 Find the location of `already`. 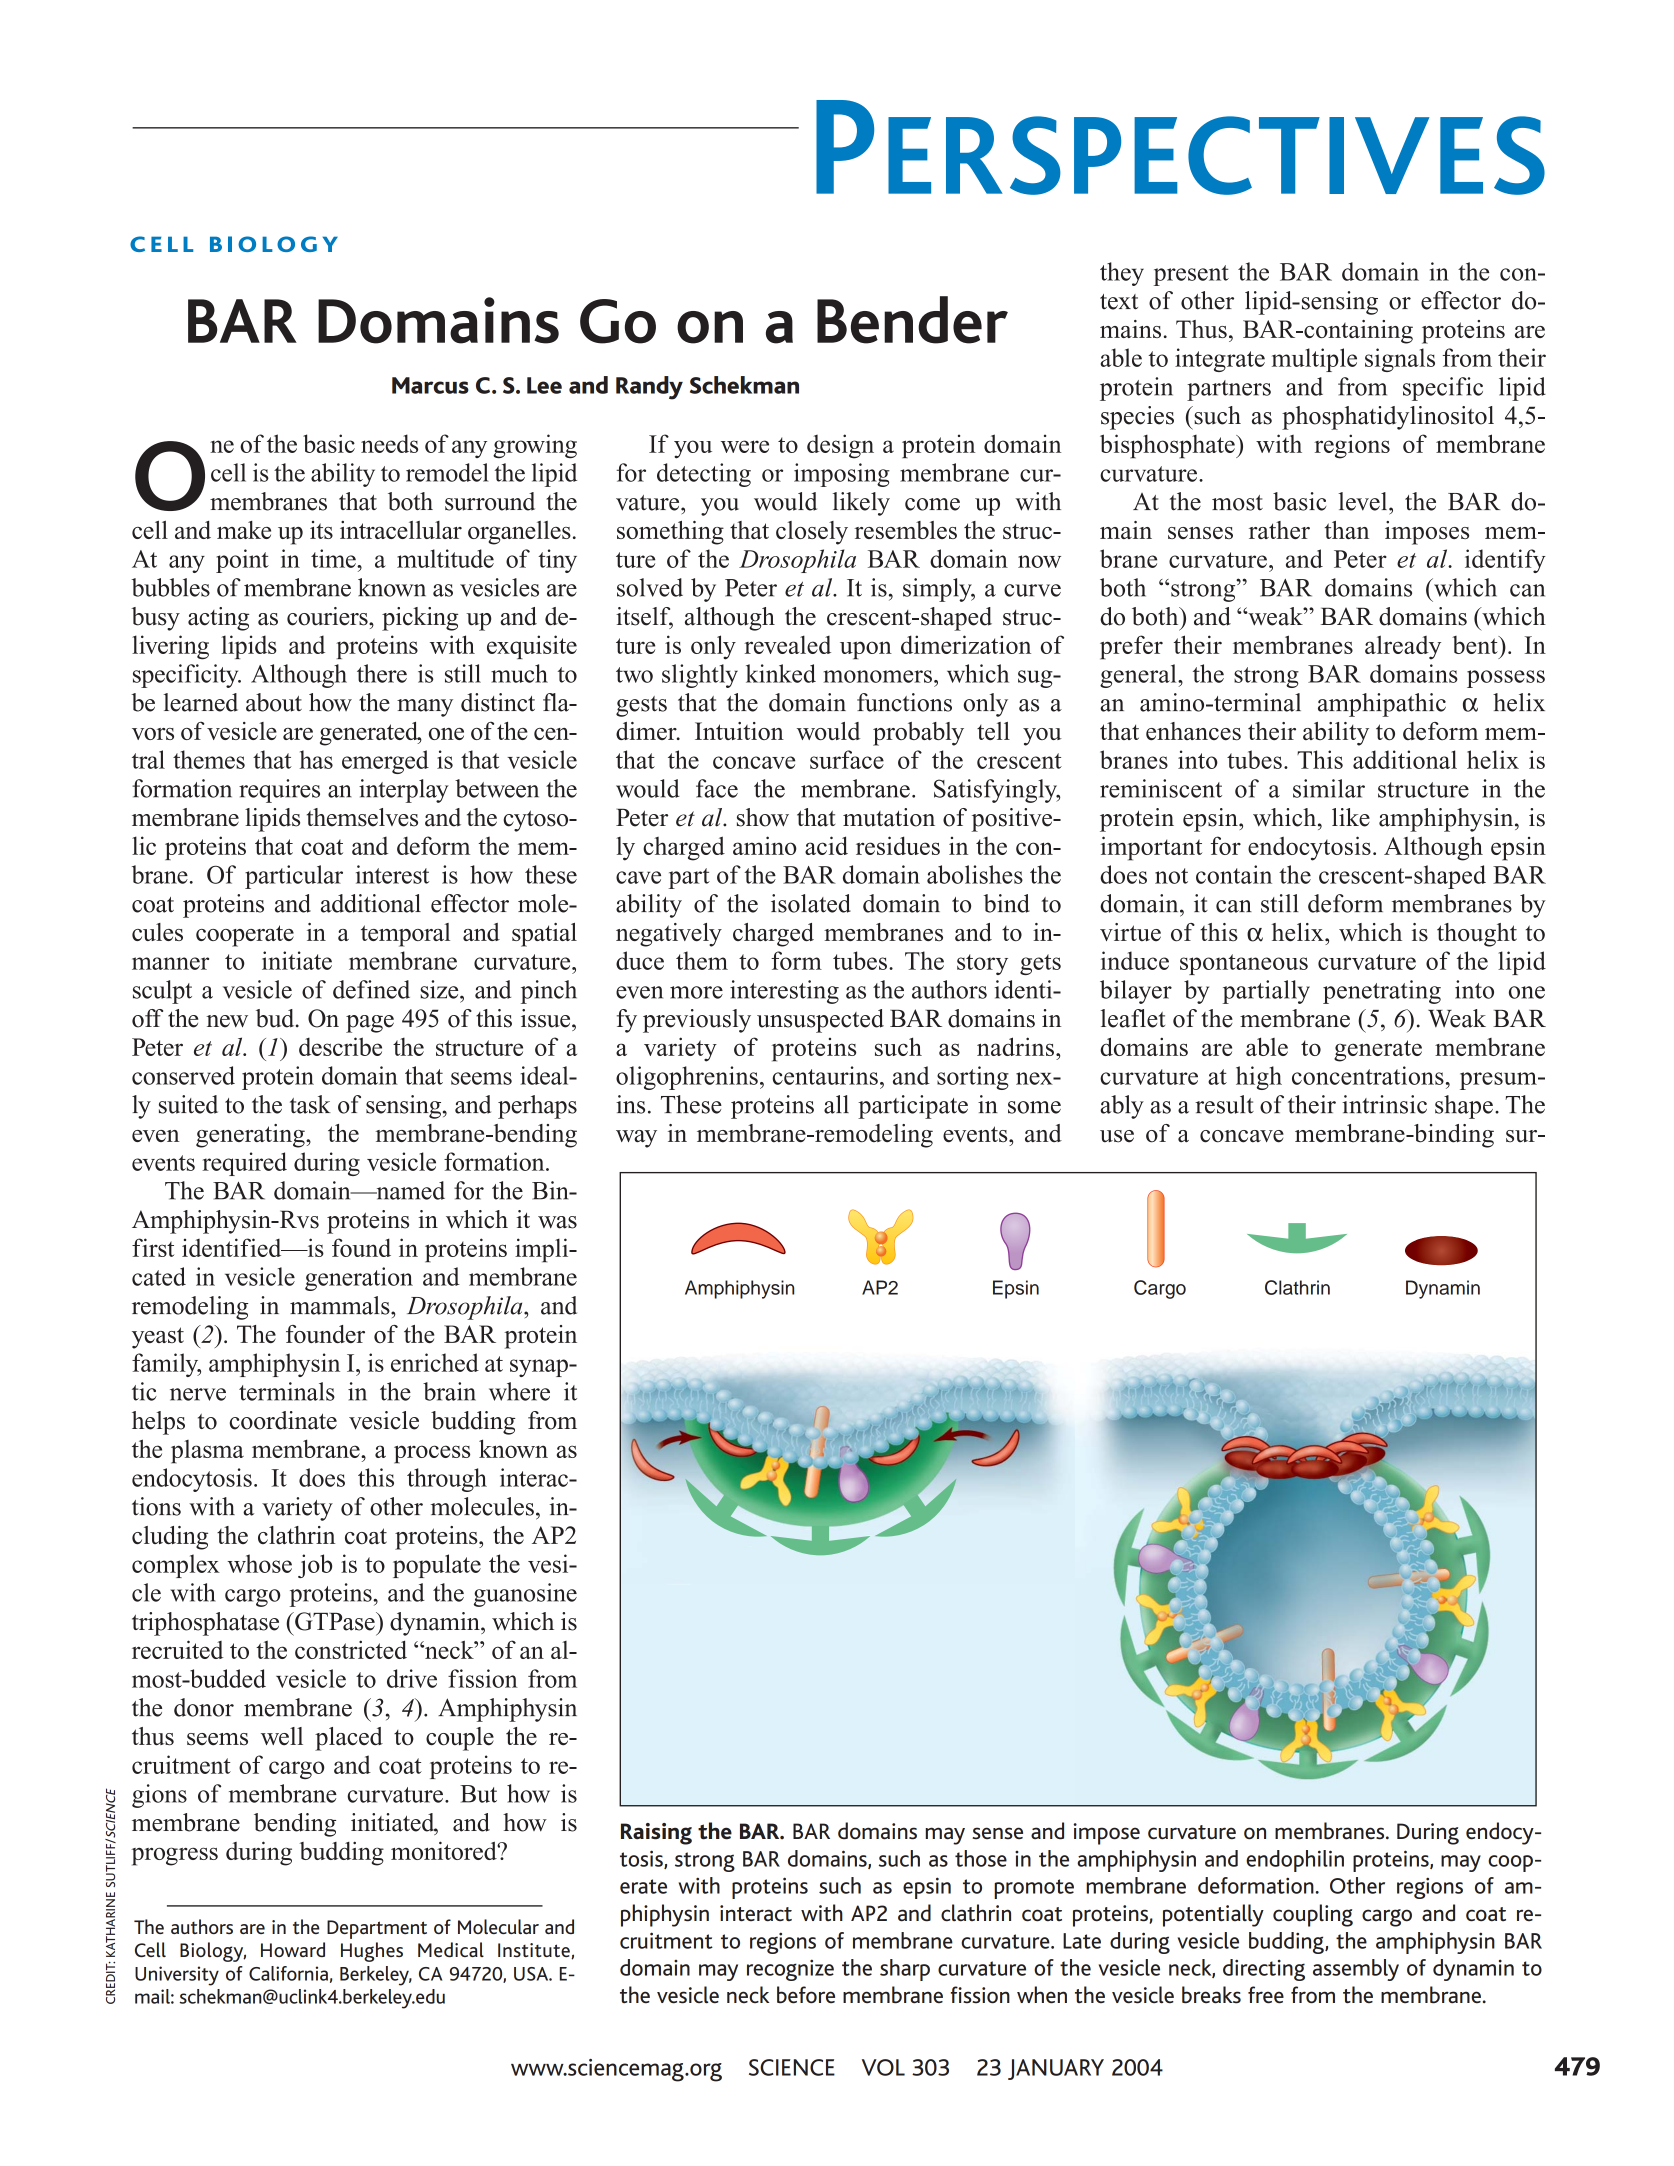

already is located at coordinates (1403, 647).
